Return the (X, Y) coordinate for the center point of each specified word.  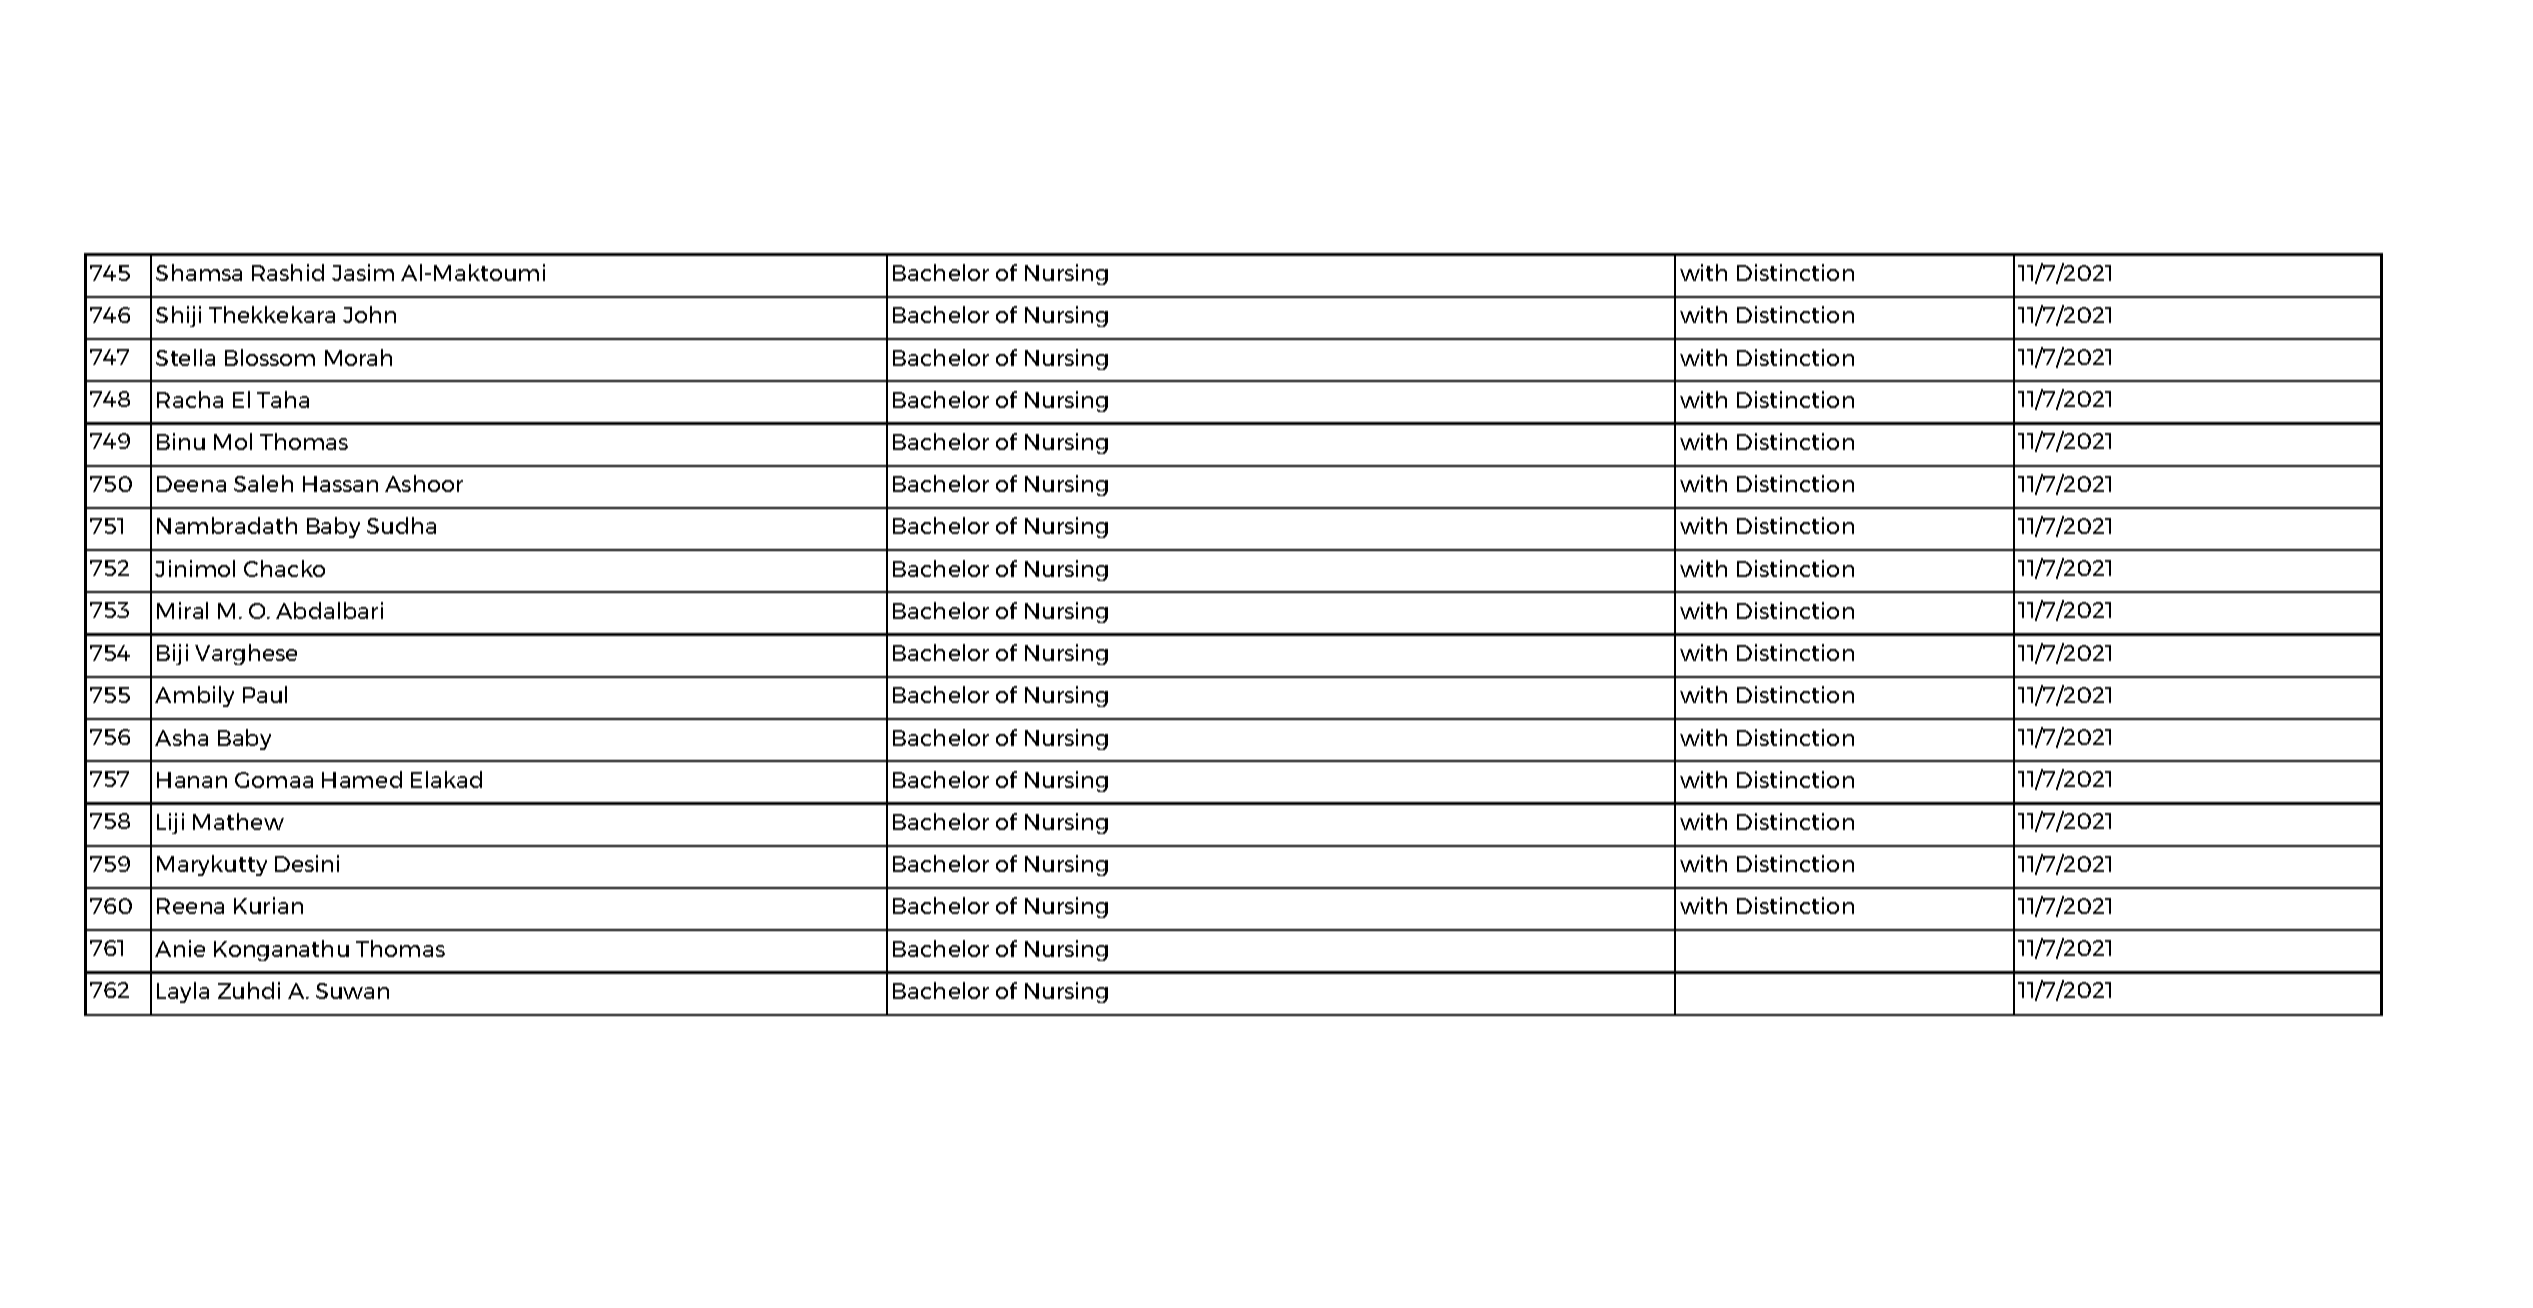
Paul (265, 694)
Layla (183, 992)
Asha (181, 737)
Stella (185, 357)
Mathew (238, 821)
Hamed (362, 779)
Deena (191, 484)
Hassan (340, 484)
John (369, 314)
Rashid (288, 272)
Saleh (263, 483)
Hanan (192, 780)
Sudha (401, 525)
